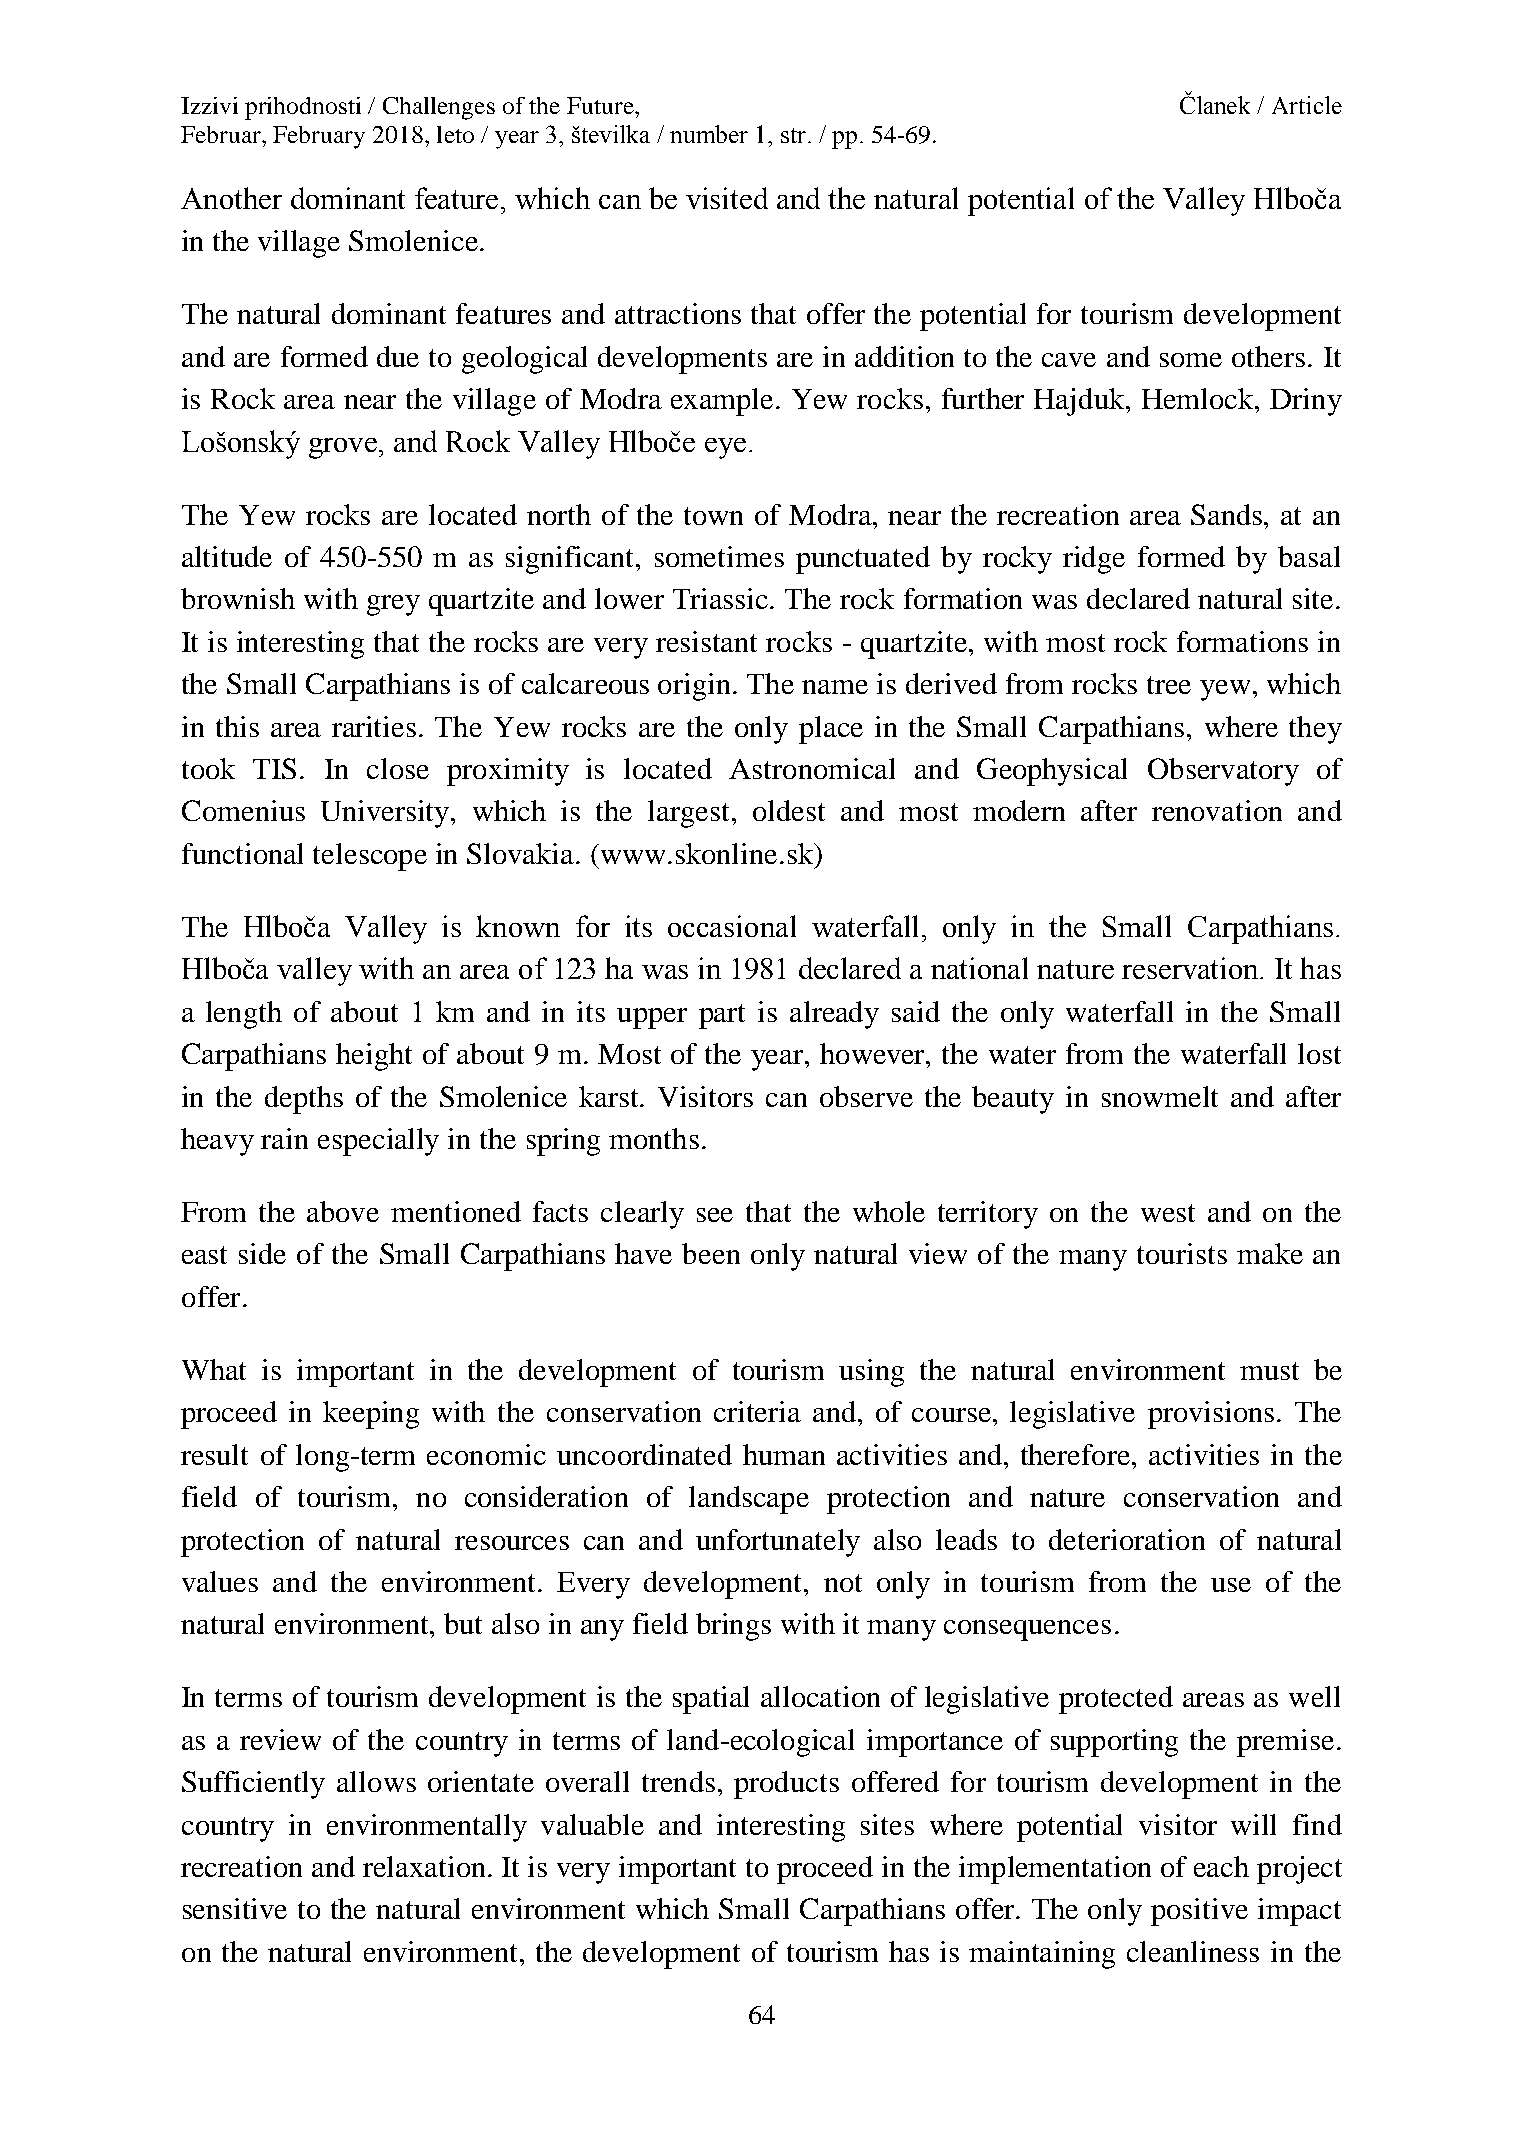 This screenshot has width=1524, height=2155. What do you see at coordinates (1182, 1253) in the screenshot?
I see `tourists` at bounding box center [1182, 1253].
